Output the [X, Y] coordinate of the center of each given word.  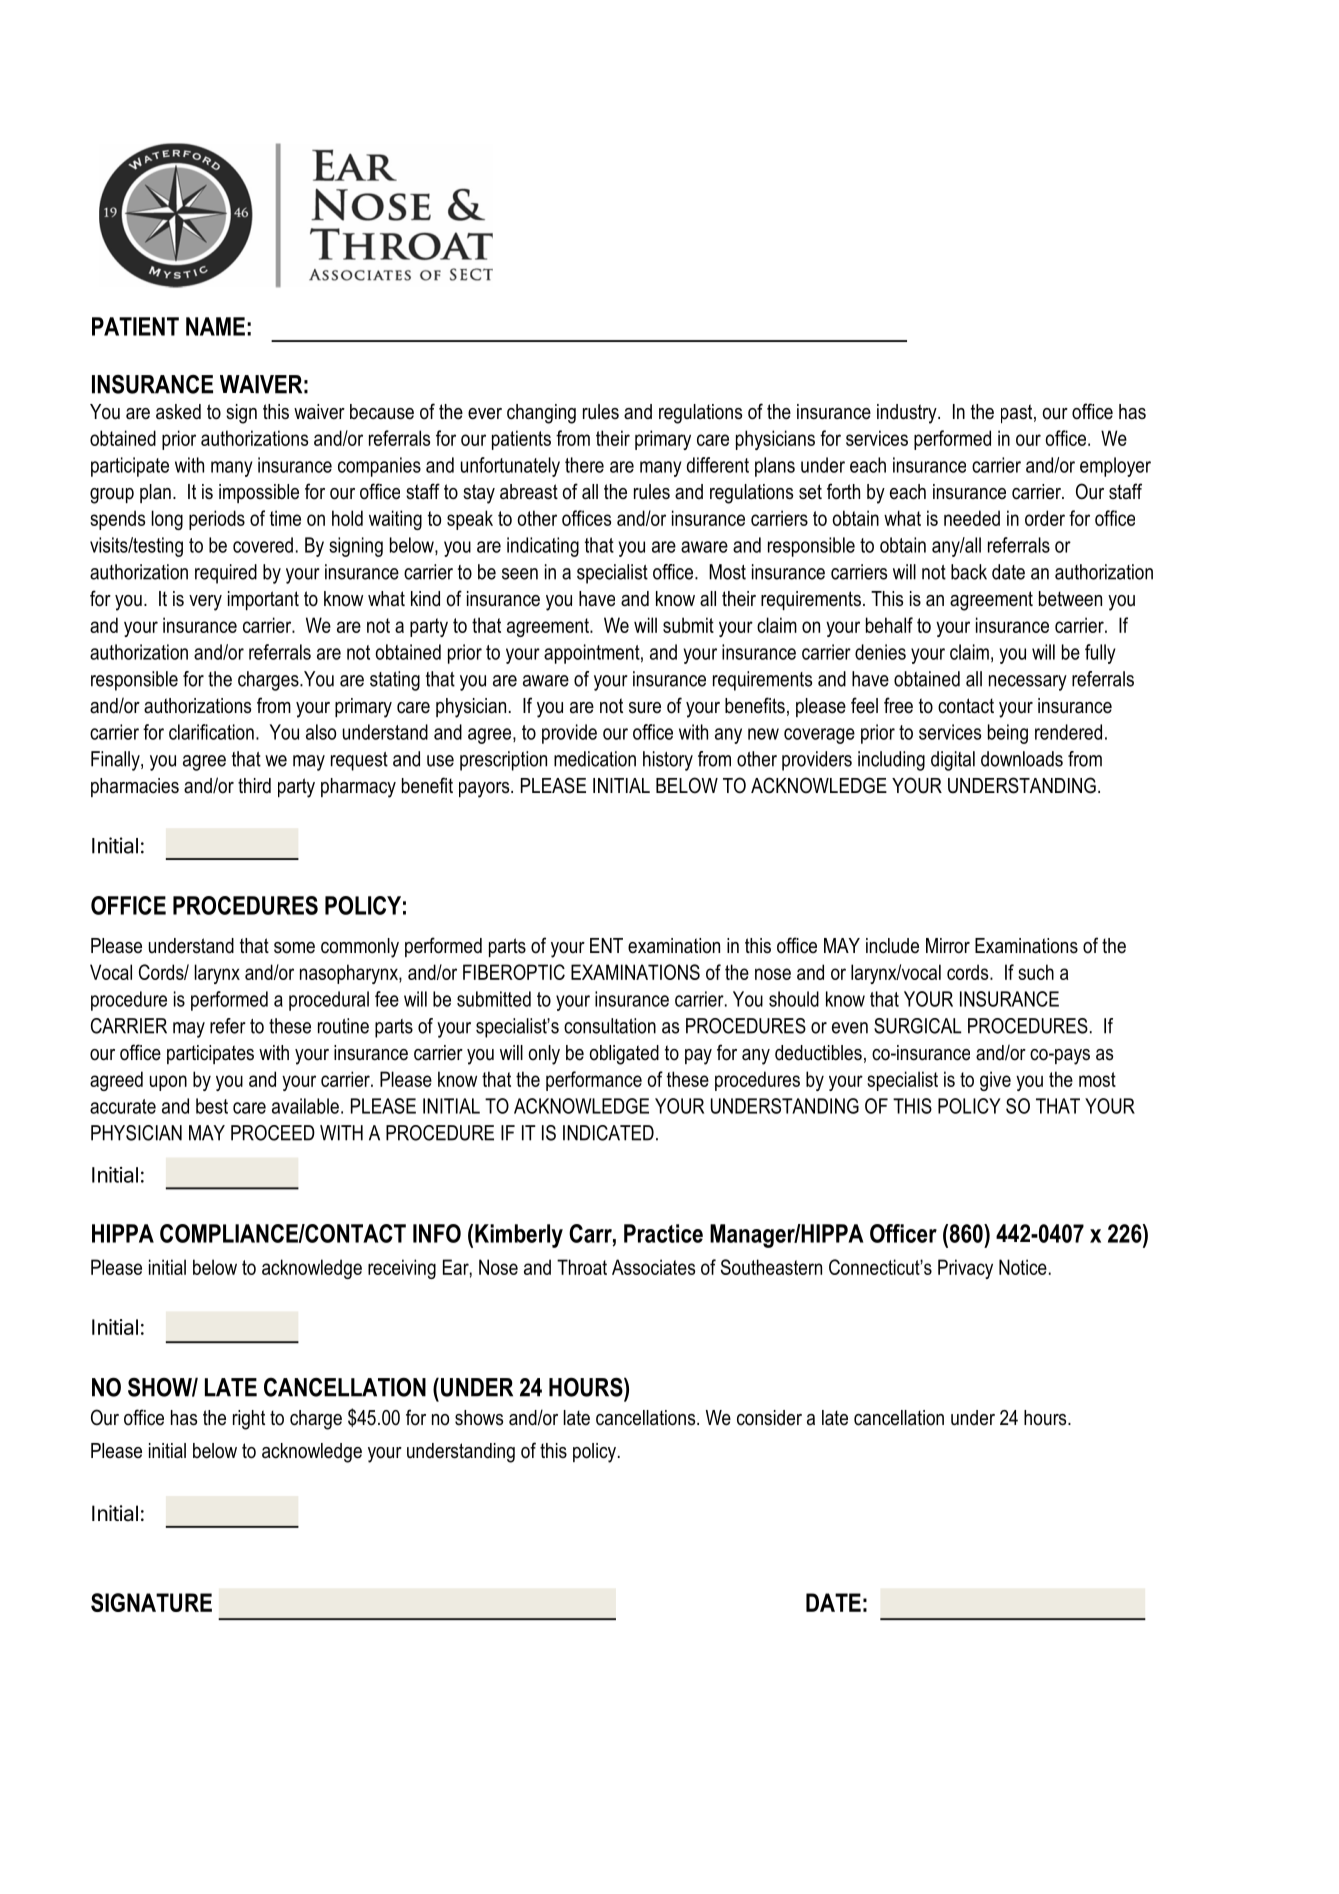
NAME [215, 326]
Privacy [965, 1269]
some [294, 948]
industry [908, 414]
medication [595, 759]
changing [541, 414]
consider [769, 1418]
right [249, 1420]
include [892, 946]
